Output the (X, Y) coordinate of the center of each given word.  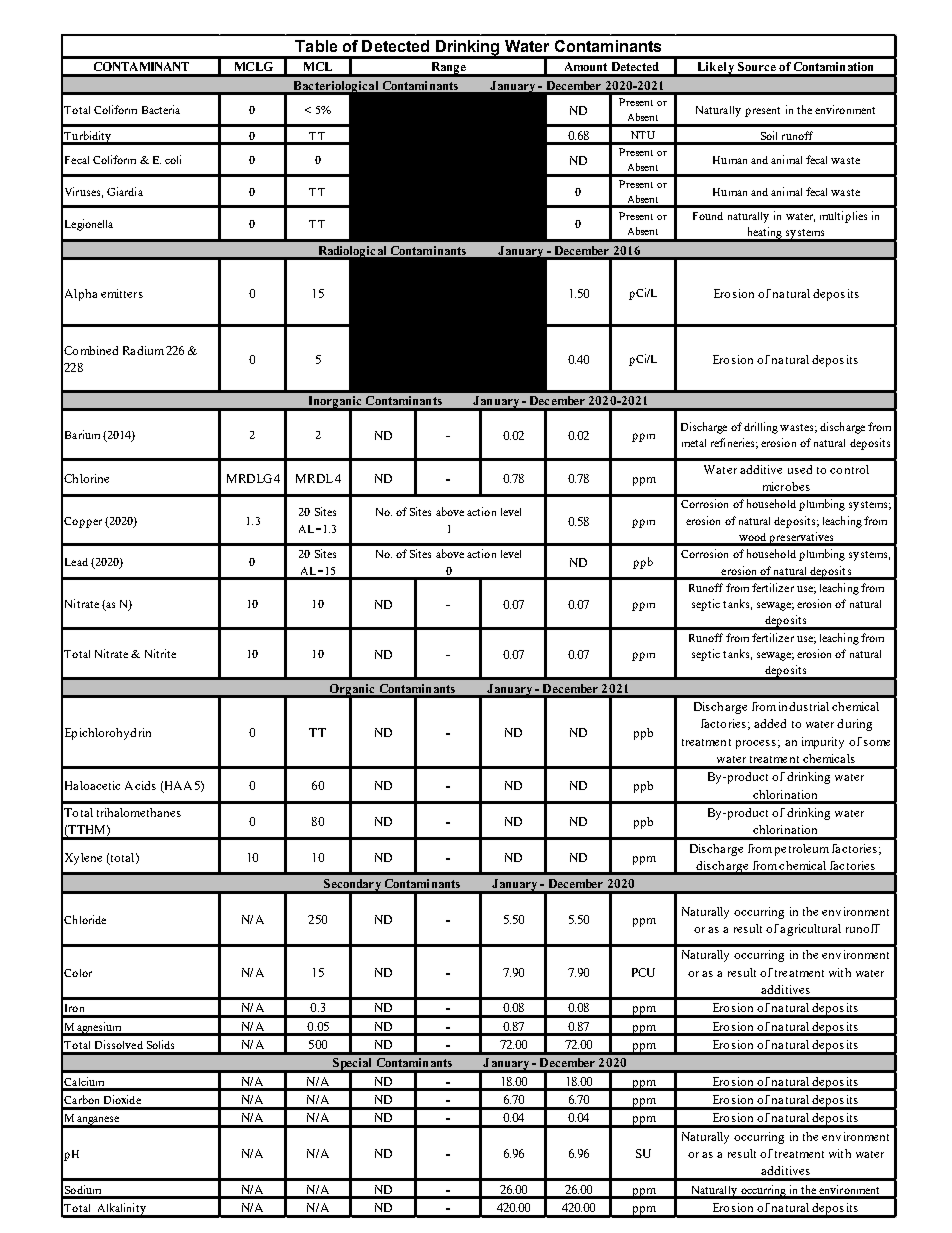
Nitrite (160, 653)
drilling (761, 428)
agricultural (810, 930)
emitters (122, 293)
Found (708, 216)
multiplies (843, 217)
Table (316, 46)
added (770, 723)
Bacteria (161, 109)
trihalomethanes (139, 812)
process (756, 744)
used (800, 469)
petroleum (802, 850)
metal (694, 443)
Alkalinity (121, 1210)
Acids (140, 785)
